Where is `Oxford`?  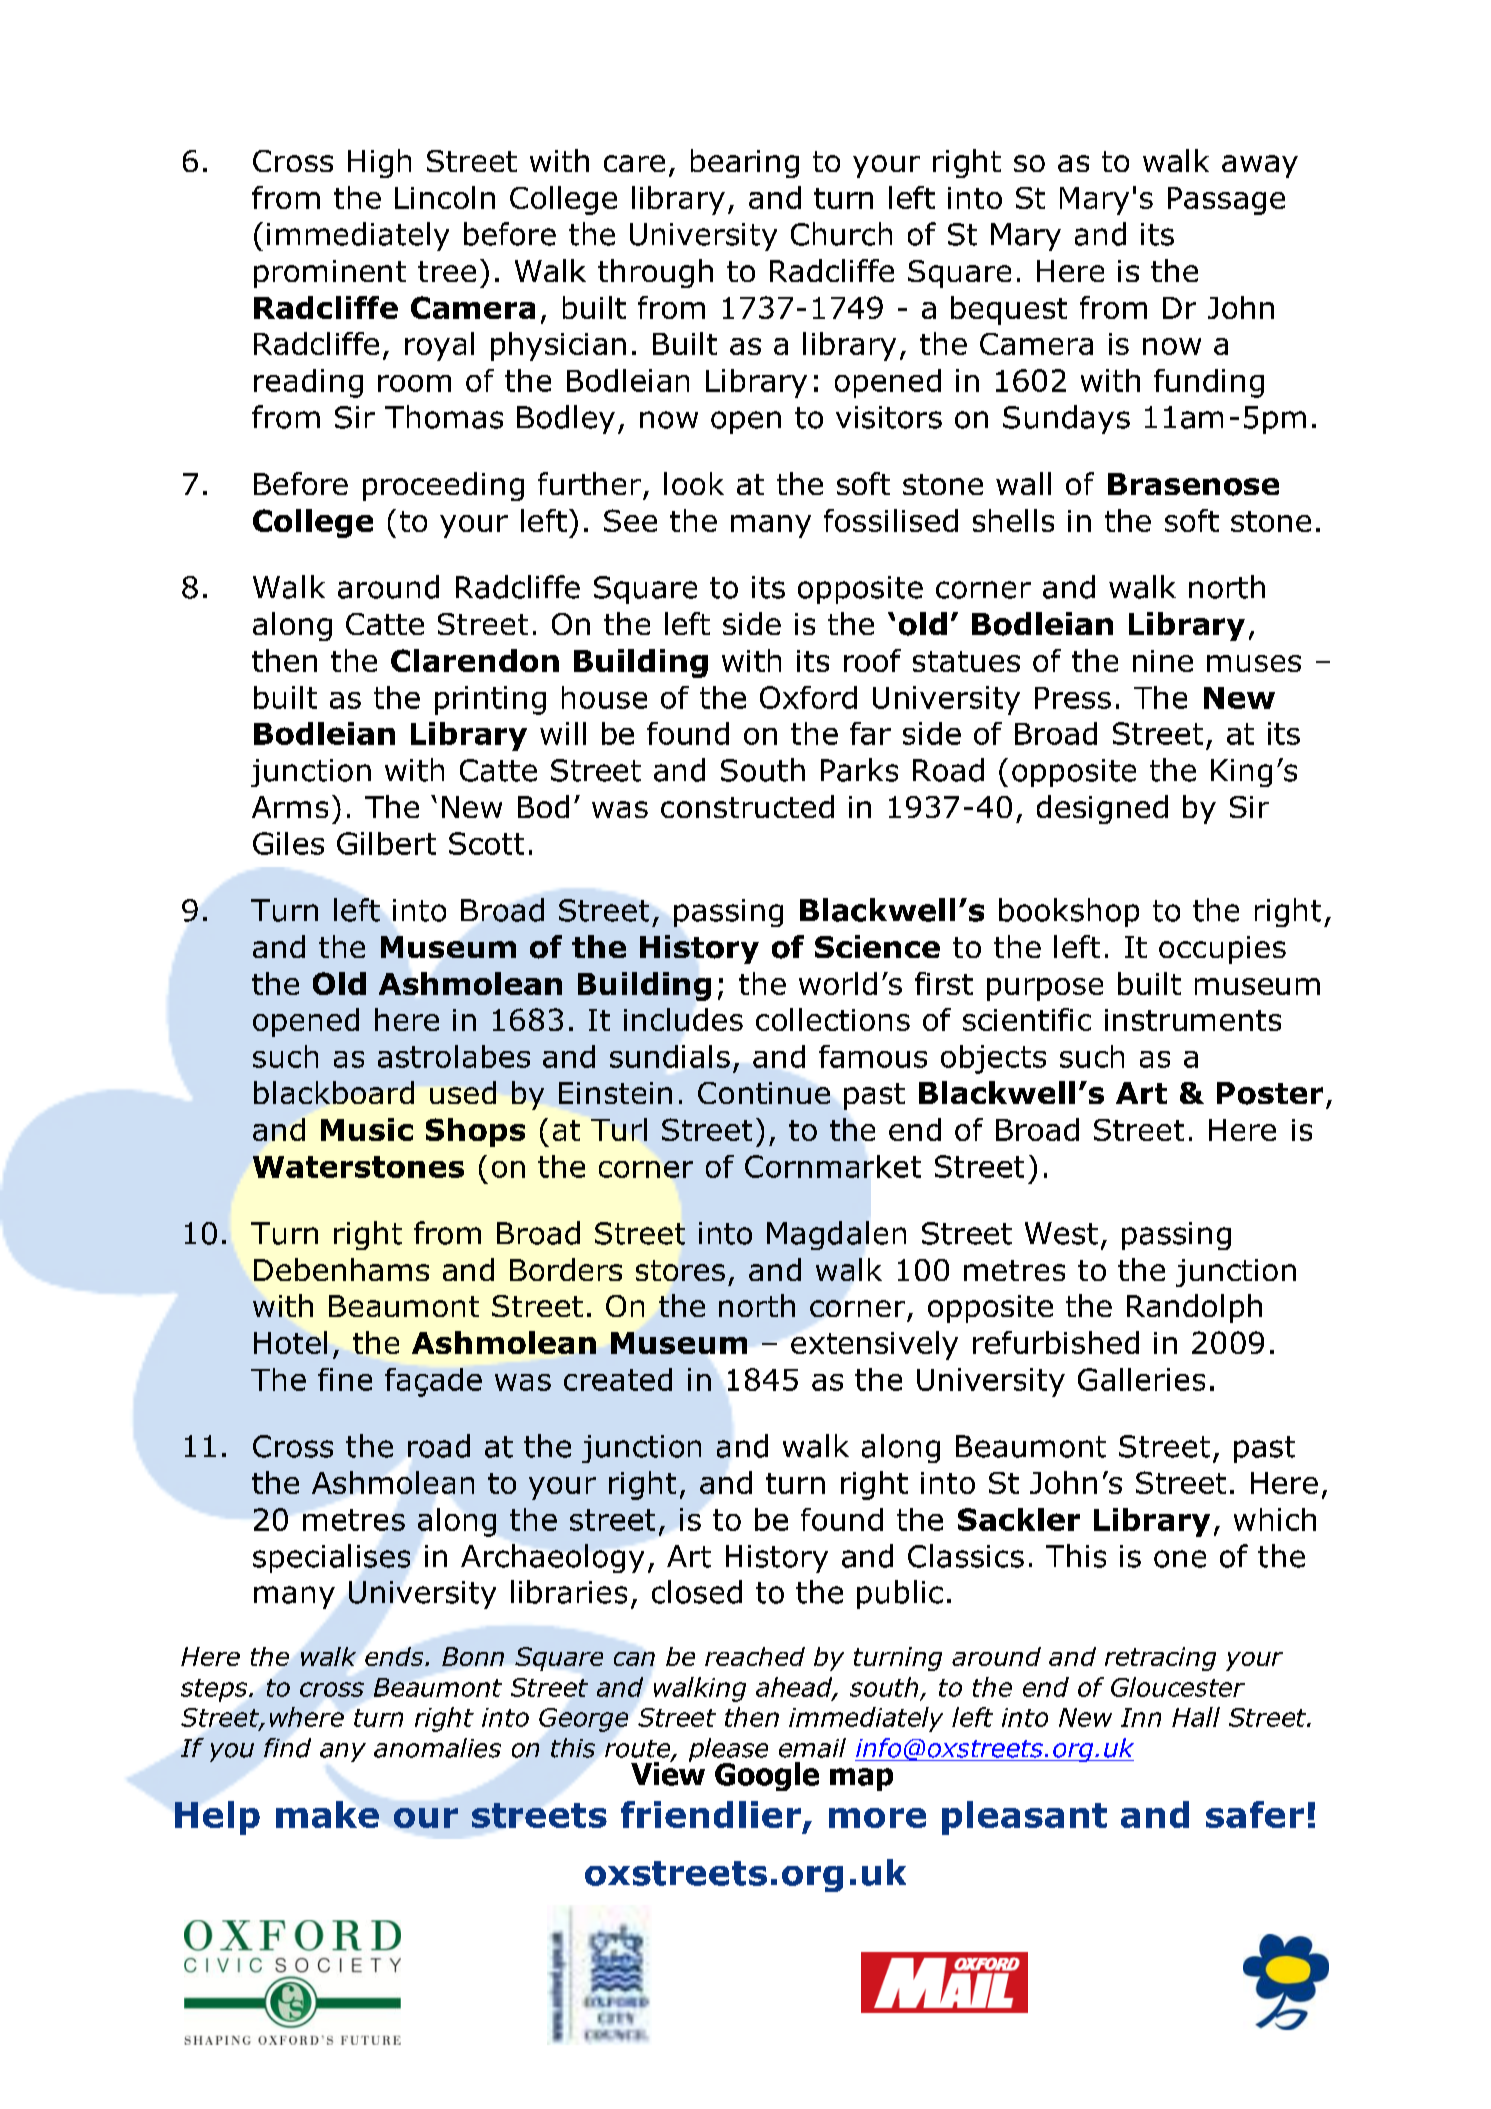
Oxford is located at coordinates (808, 697).
